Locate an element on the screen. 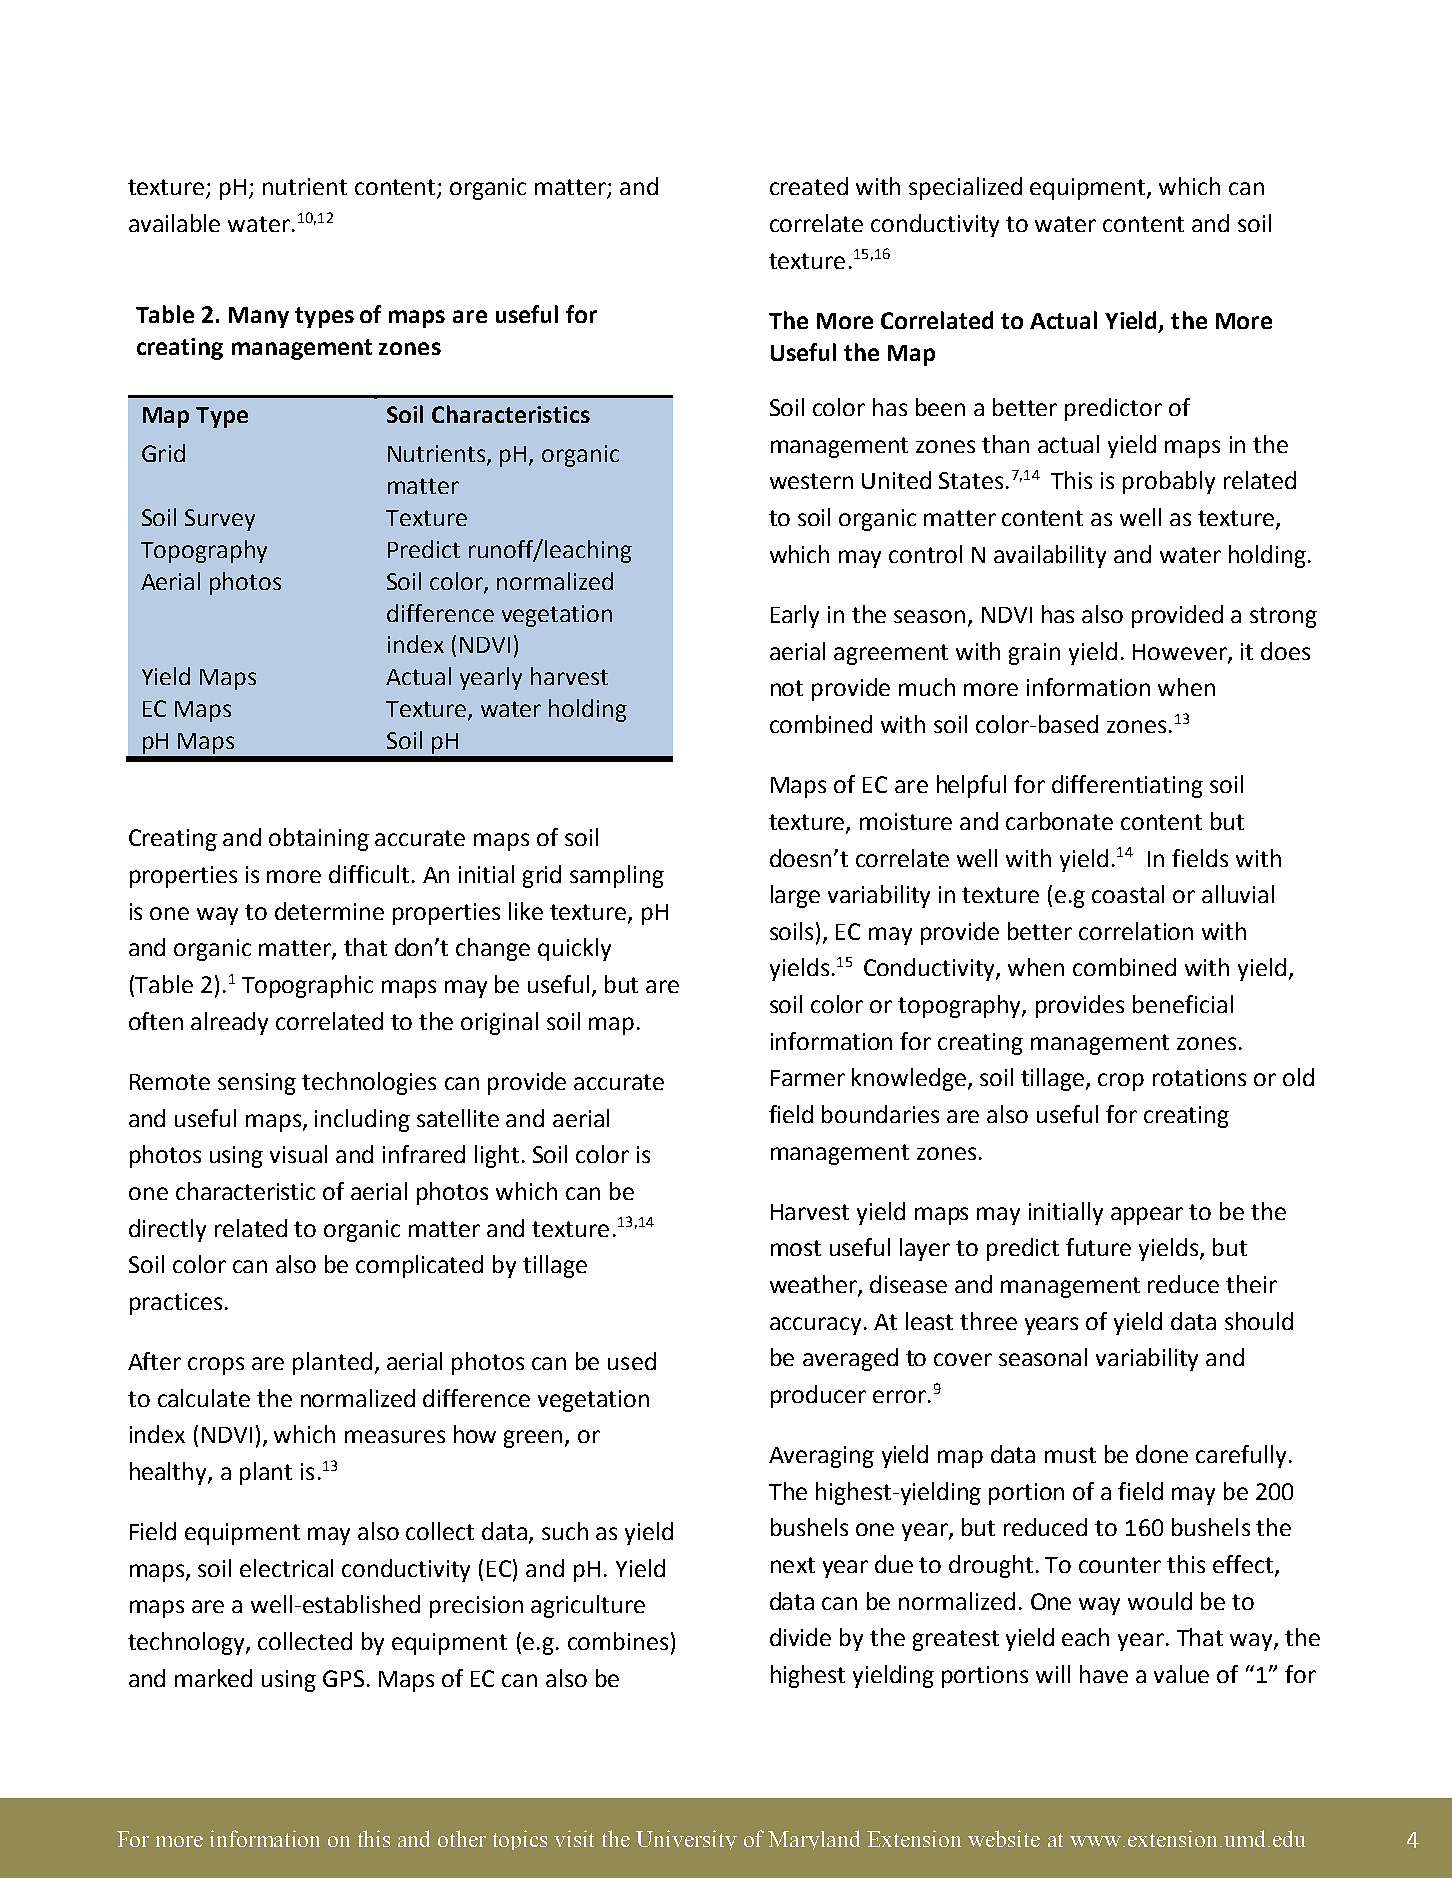  calculate is located at coordinates (204, 1398).
